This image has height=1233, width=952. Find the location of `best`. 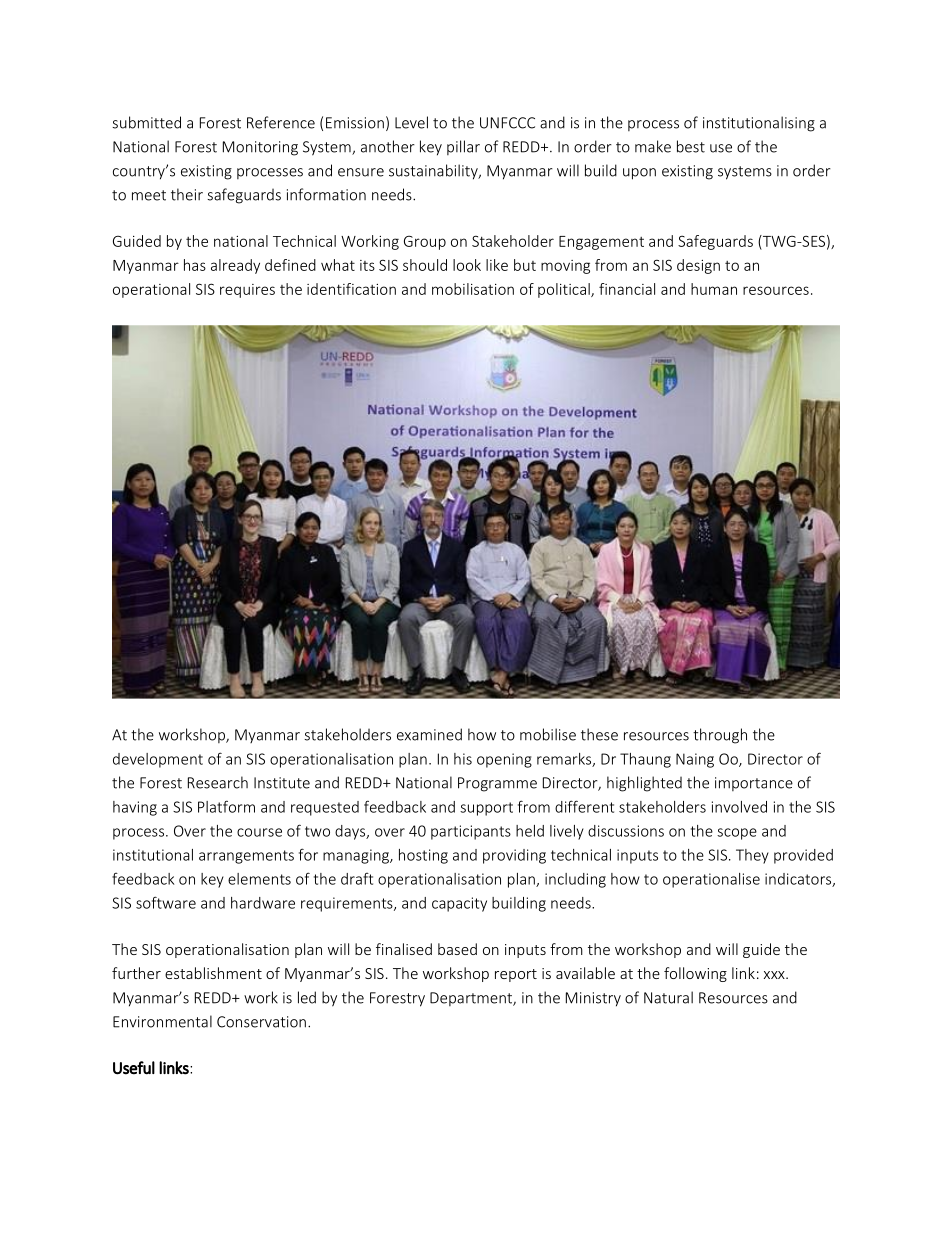

best is located at coordinates (691, 146).
